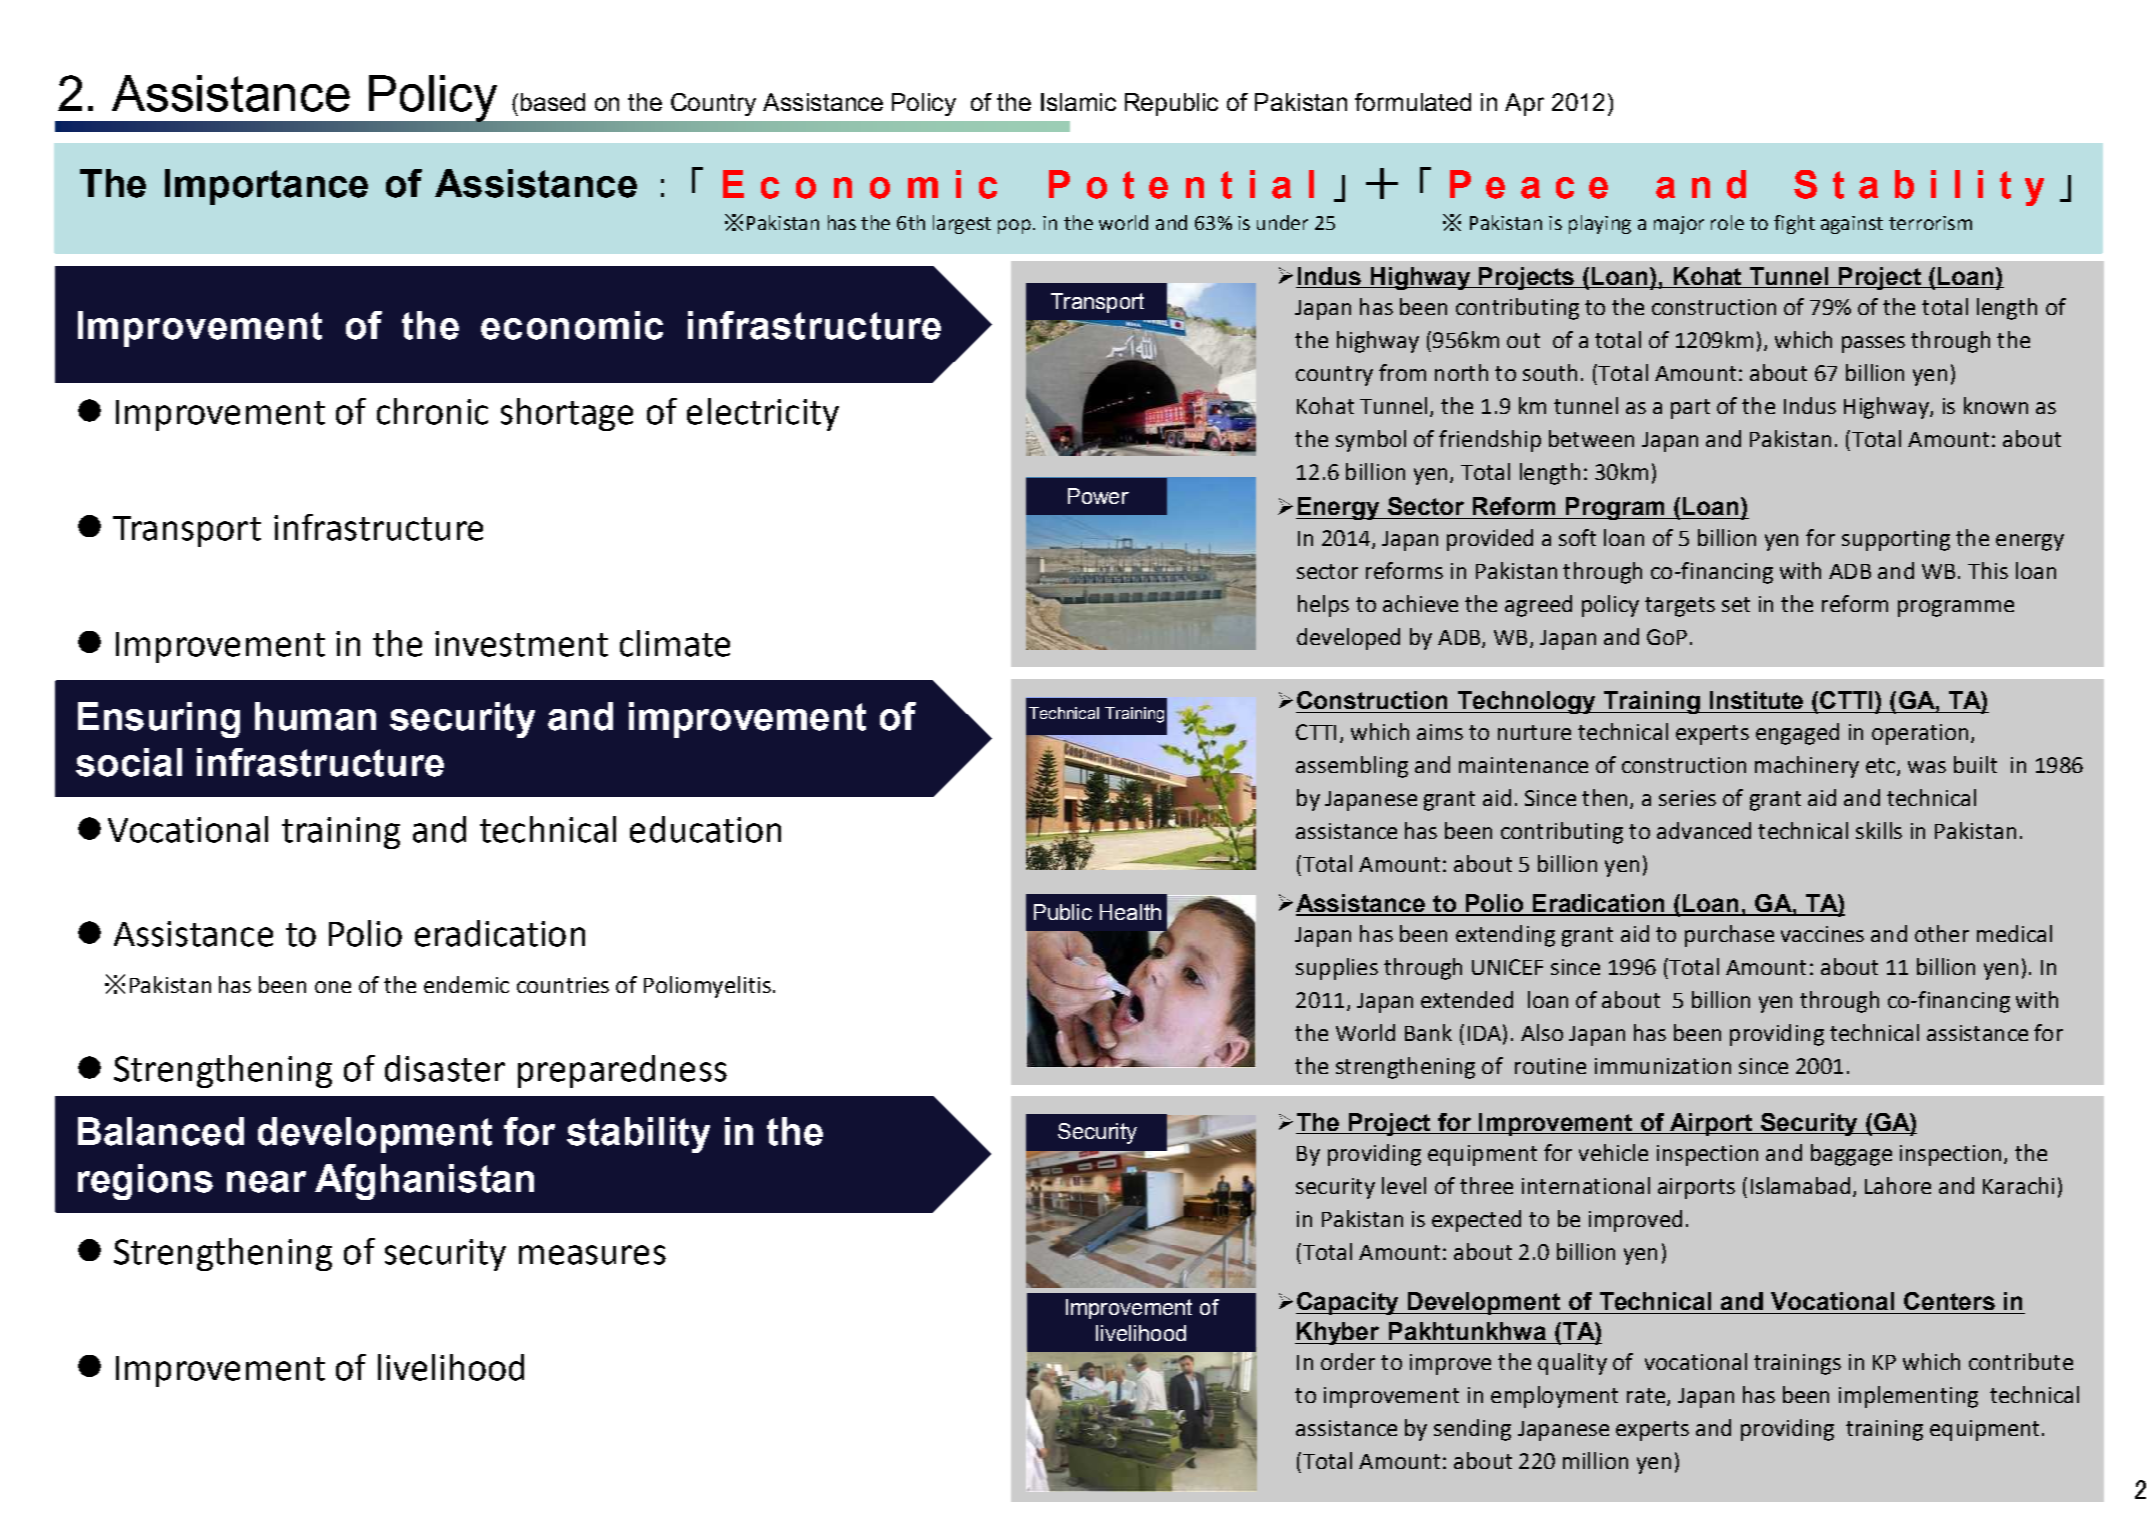 Image resolution: width=2147 pixels, height=1518 pixels. I want to click on Importance, so click(266, 187).
